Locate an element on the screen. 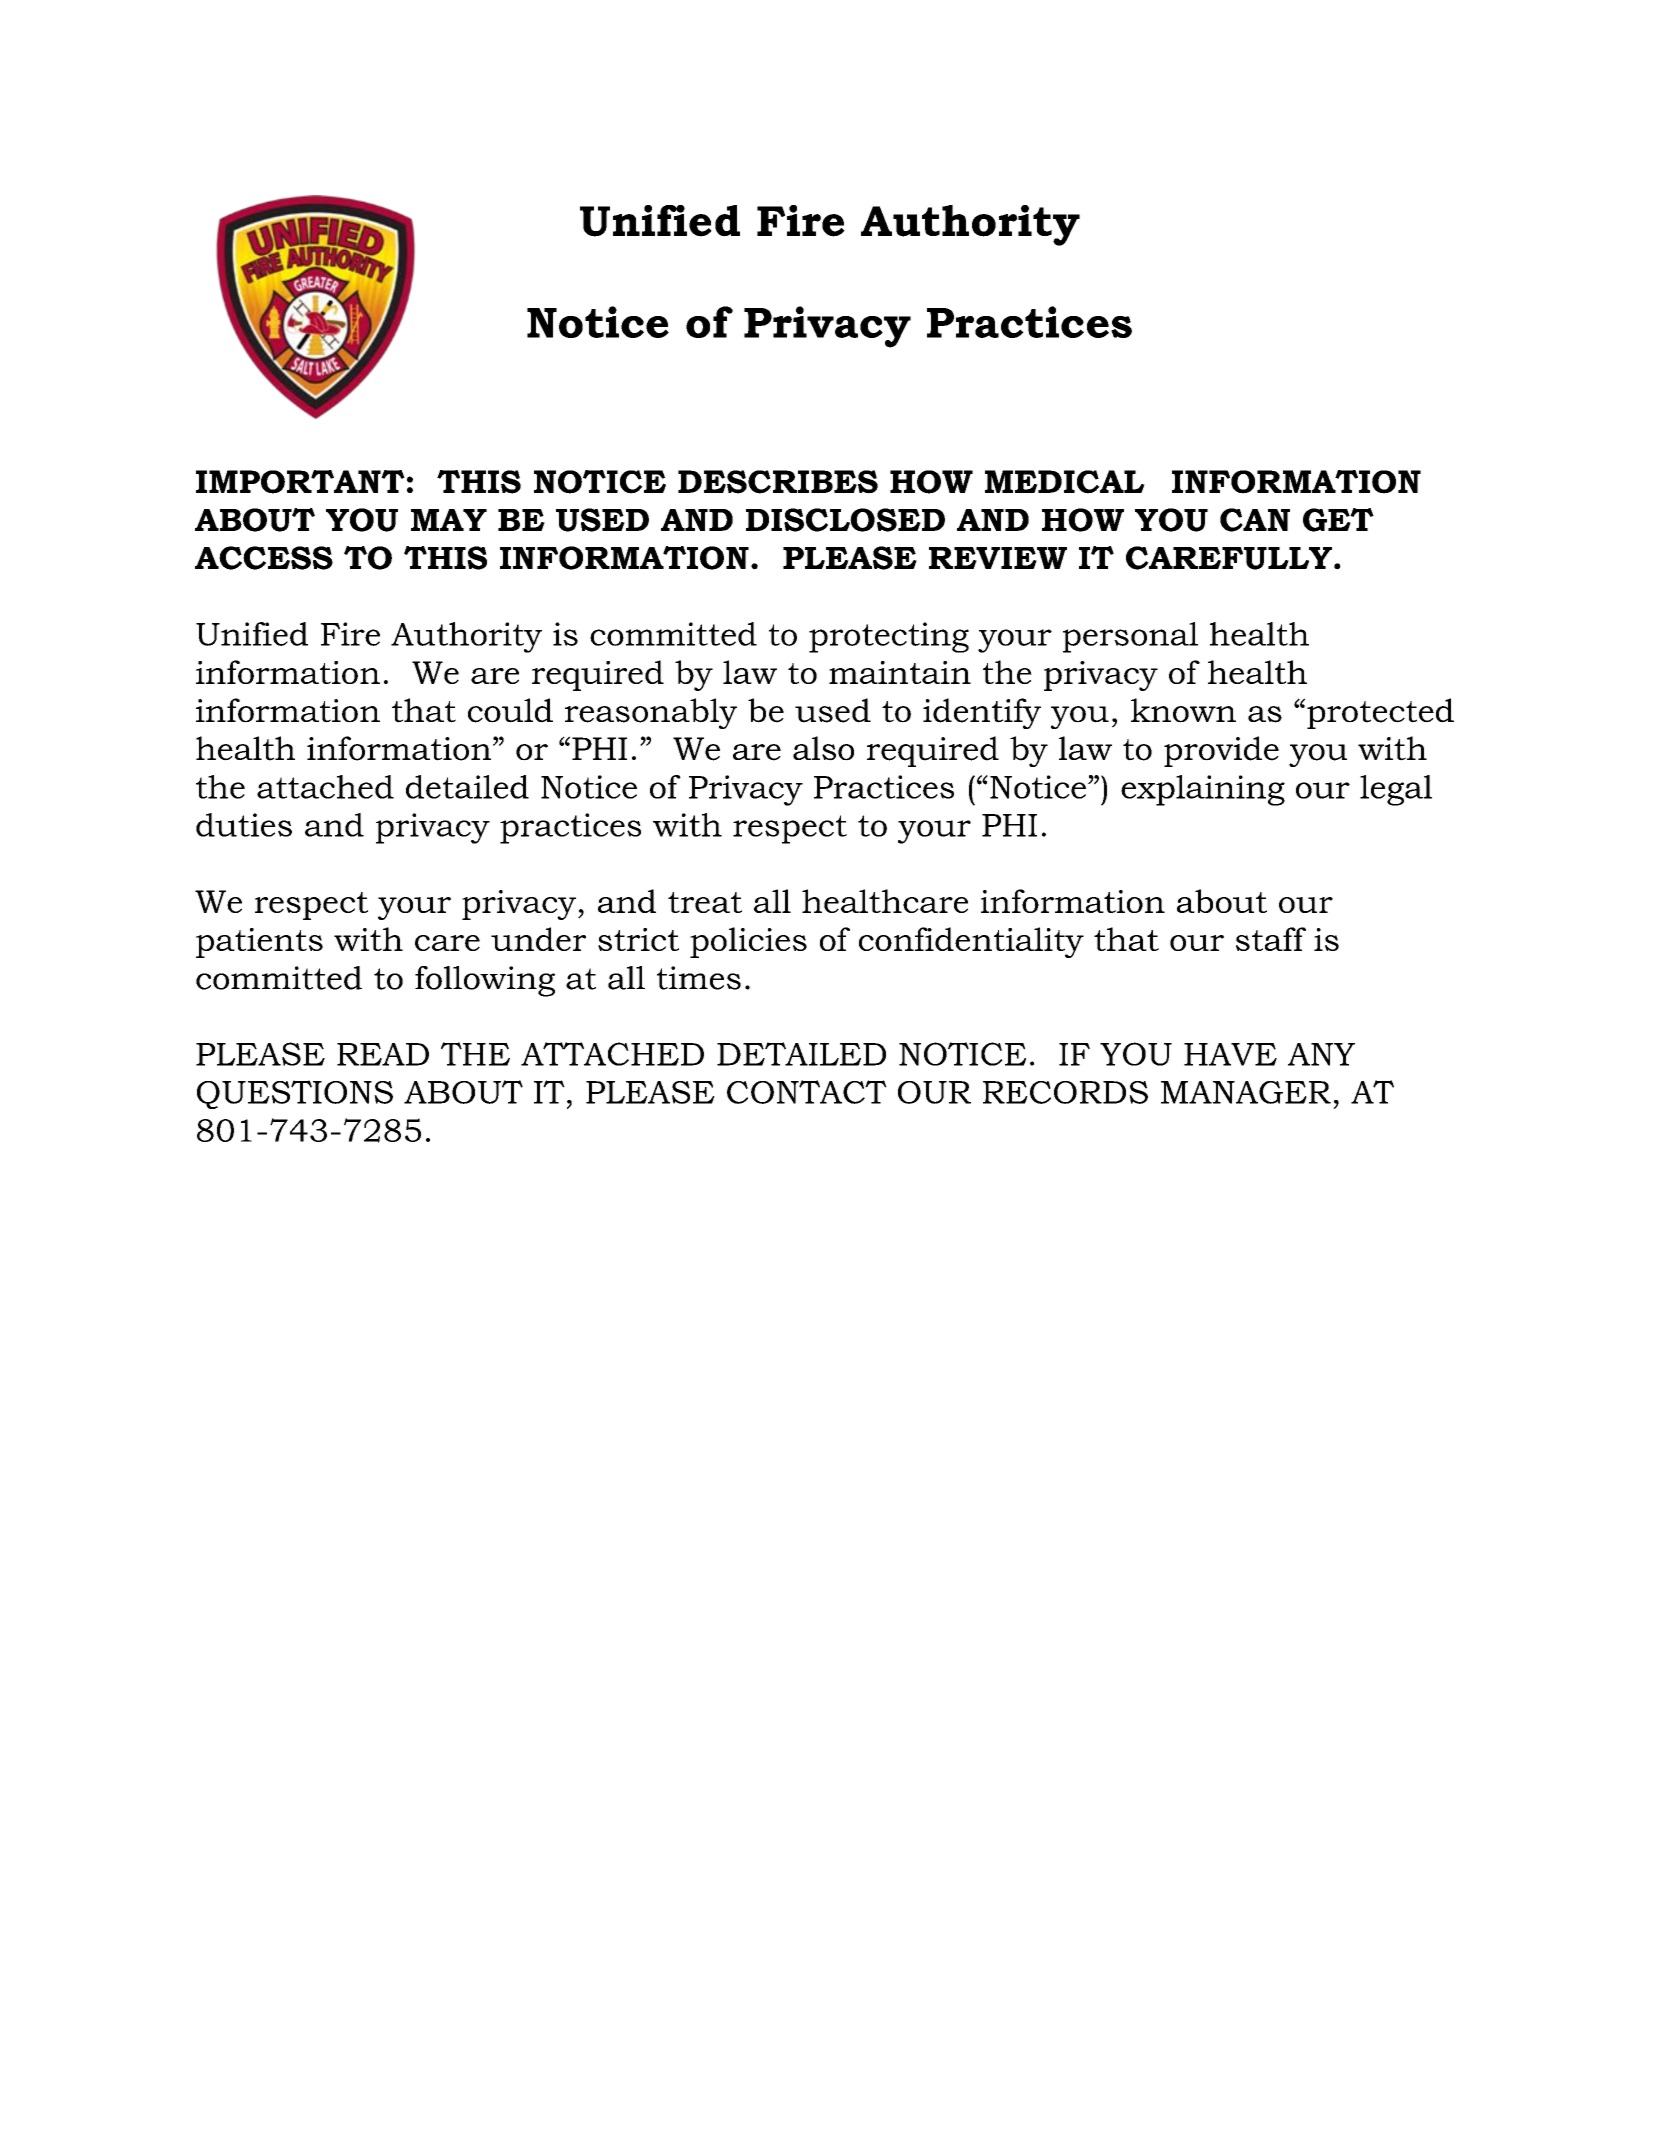  READ is located at coordinates (383, 1054).
